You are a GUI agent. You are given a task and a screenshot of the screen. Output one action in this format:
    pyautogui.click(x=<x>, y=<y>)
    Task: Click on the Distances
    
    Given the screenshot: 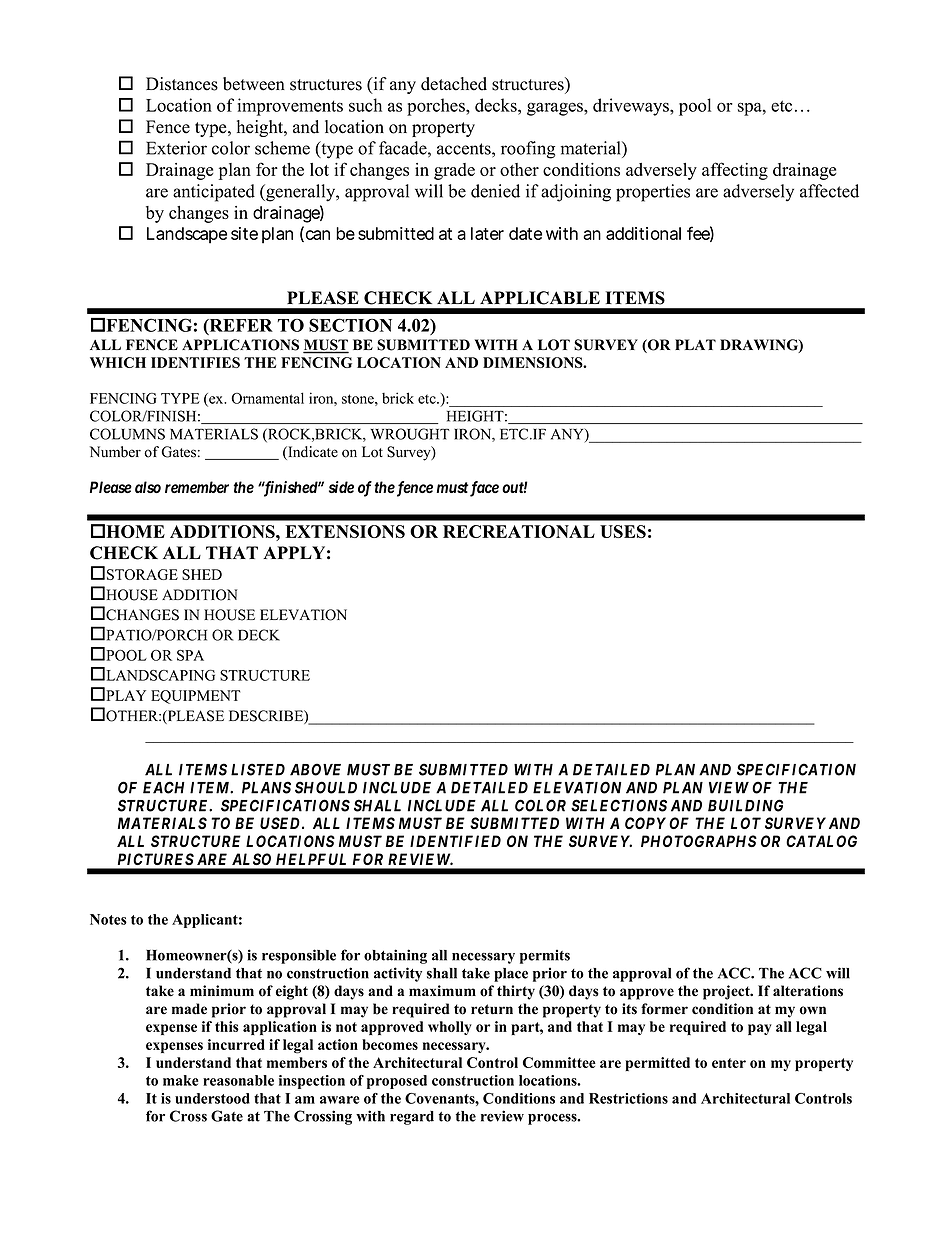 What is the action you would take?
    pyautogui.click(x=182, y=84)
